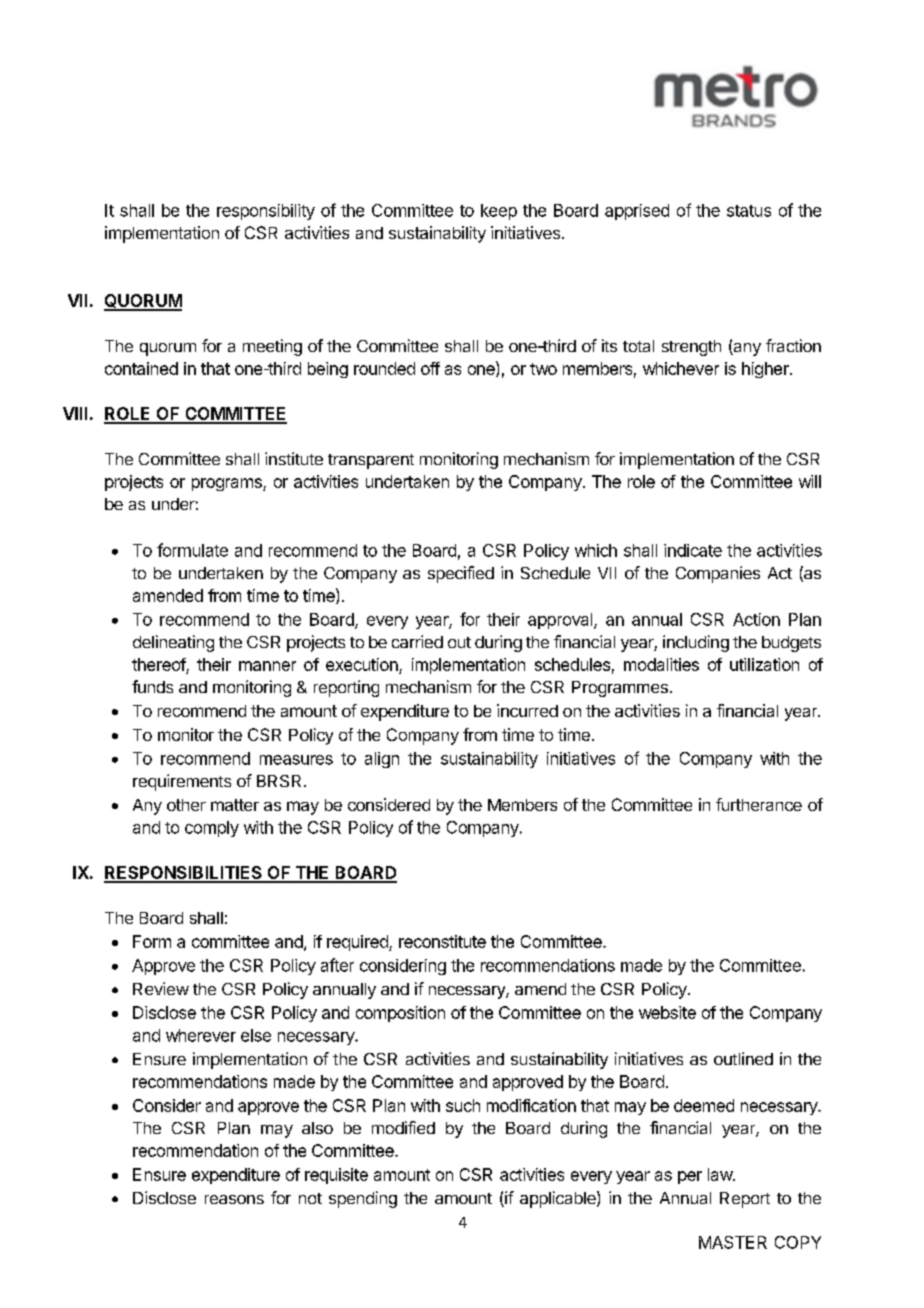 Image resolution: width=924 pixels, height=1308 pixels. What do you see at coordinates (234, 1199) in the page?
I see `reasons` at bounding box center [234, 1199].
